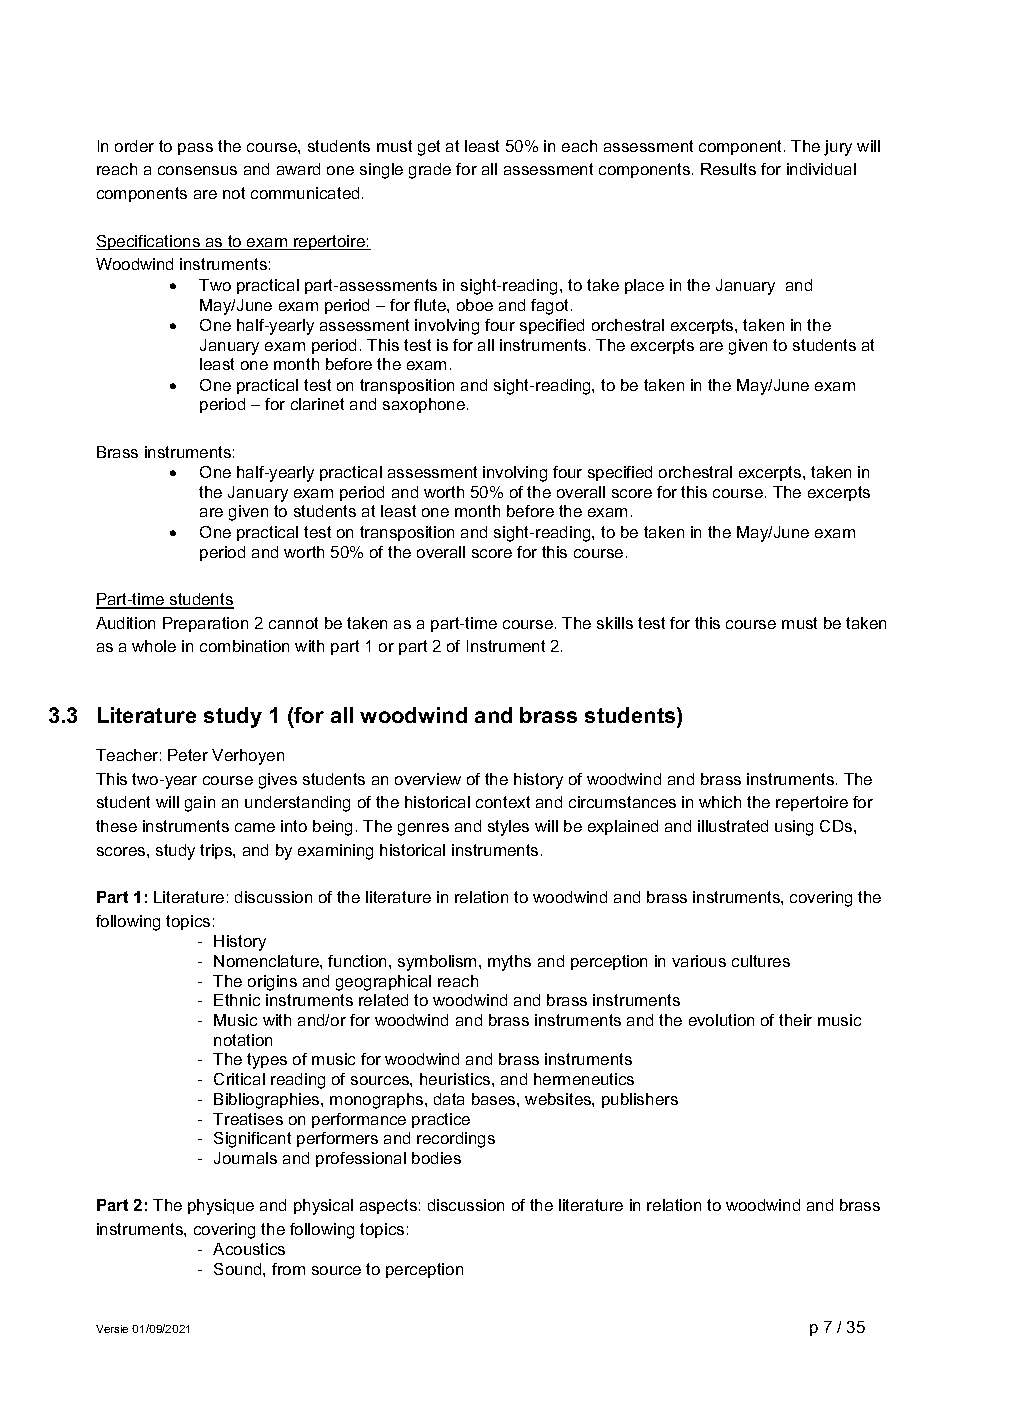  Describe the element at coordinates (221, 1207) in the page. I see `physique` at that location.
